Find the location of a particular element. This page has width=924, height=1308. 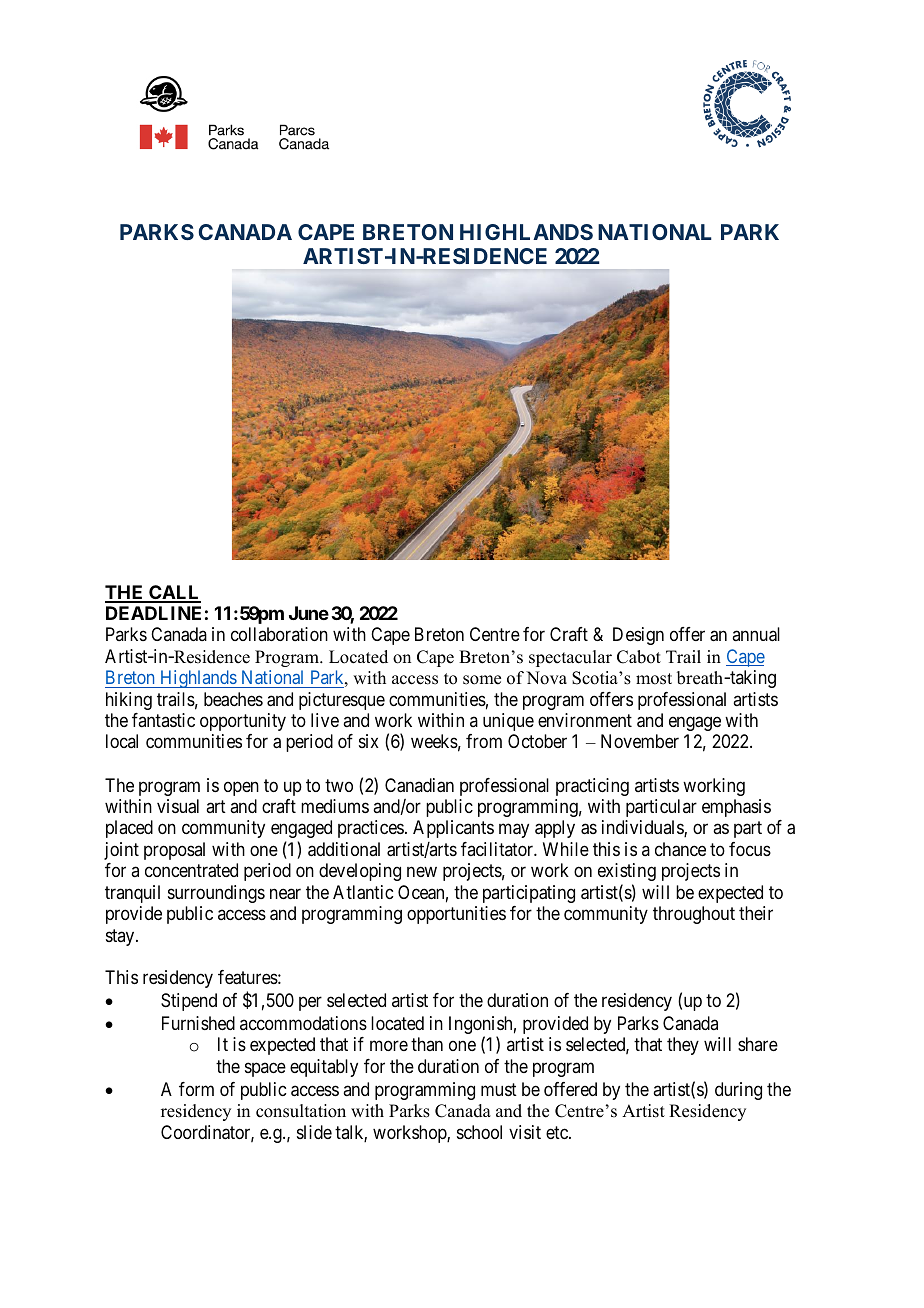

CALL is located at coordinates (174, 593).
